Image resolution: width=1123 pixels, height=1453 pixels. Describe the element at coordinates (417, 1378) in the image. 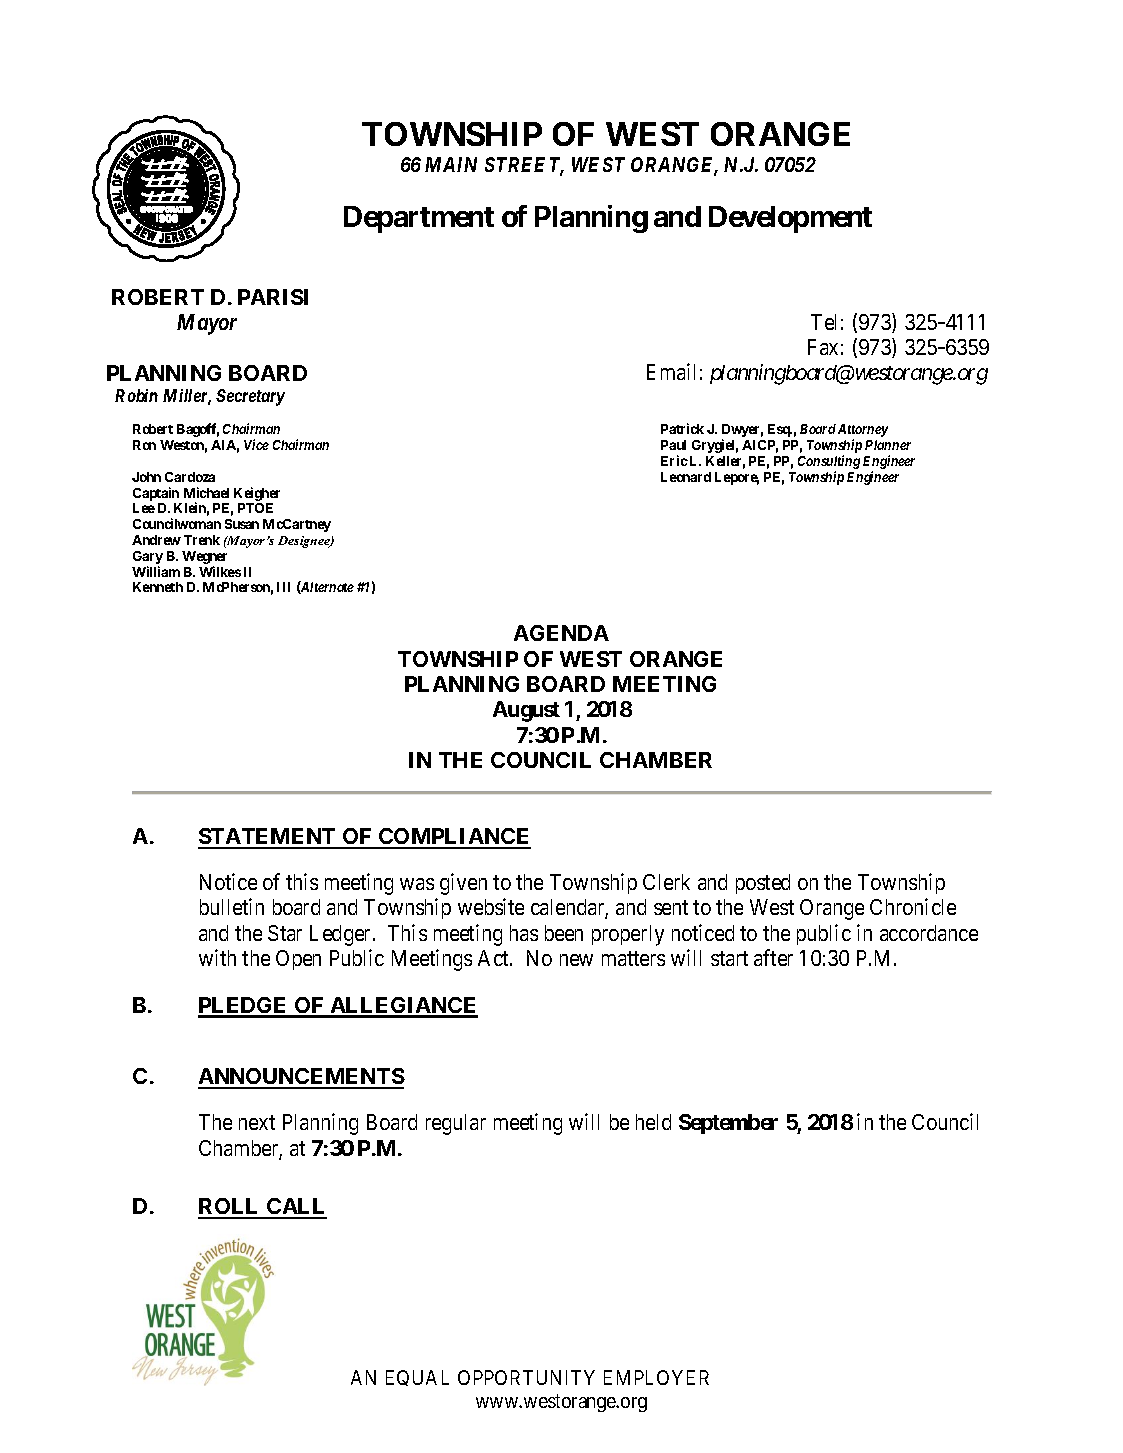

I see `EQUAL` at that location.
